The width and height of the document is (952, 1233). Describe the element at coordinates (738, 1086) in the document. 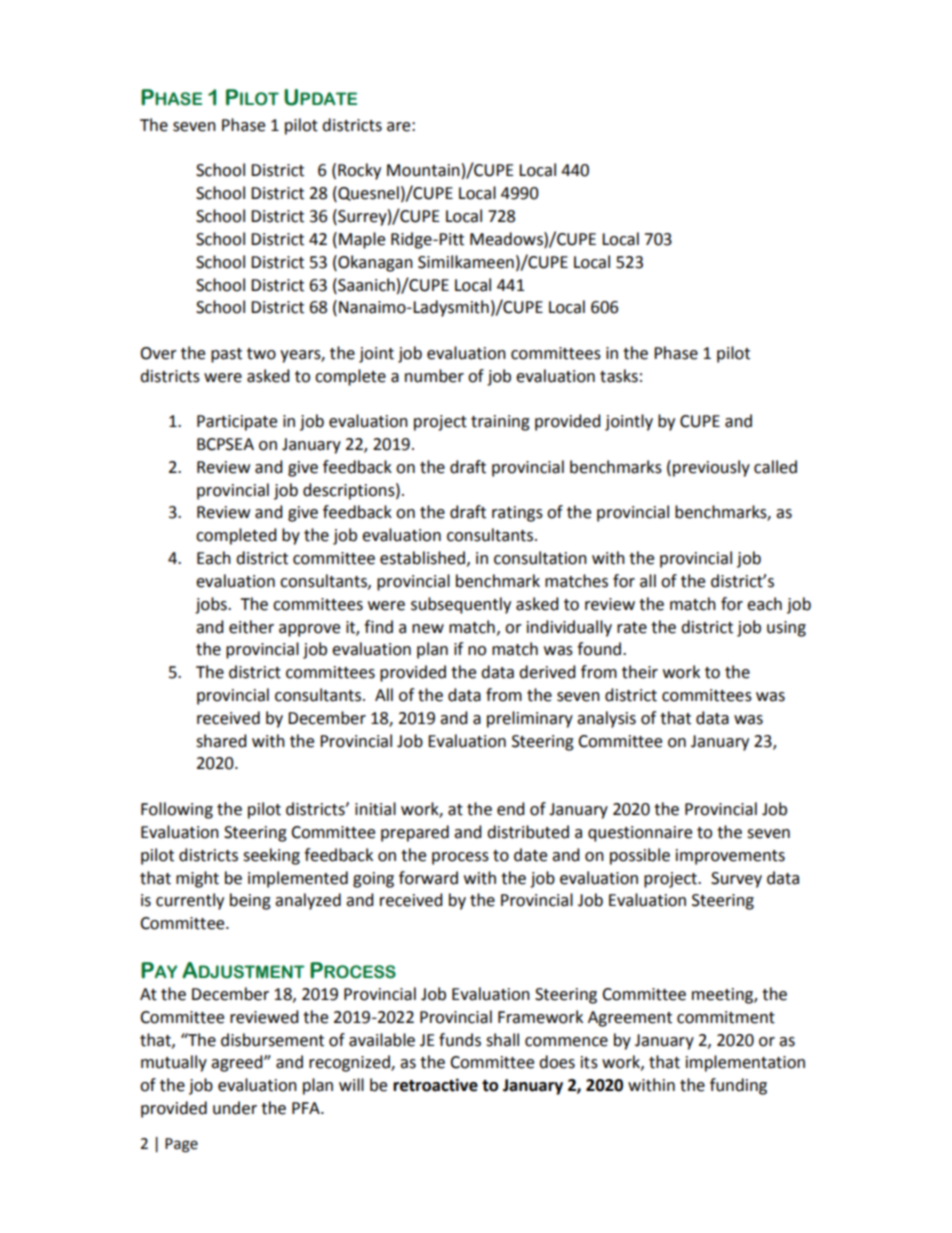

I see `funding` at that location.
